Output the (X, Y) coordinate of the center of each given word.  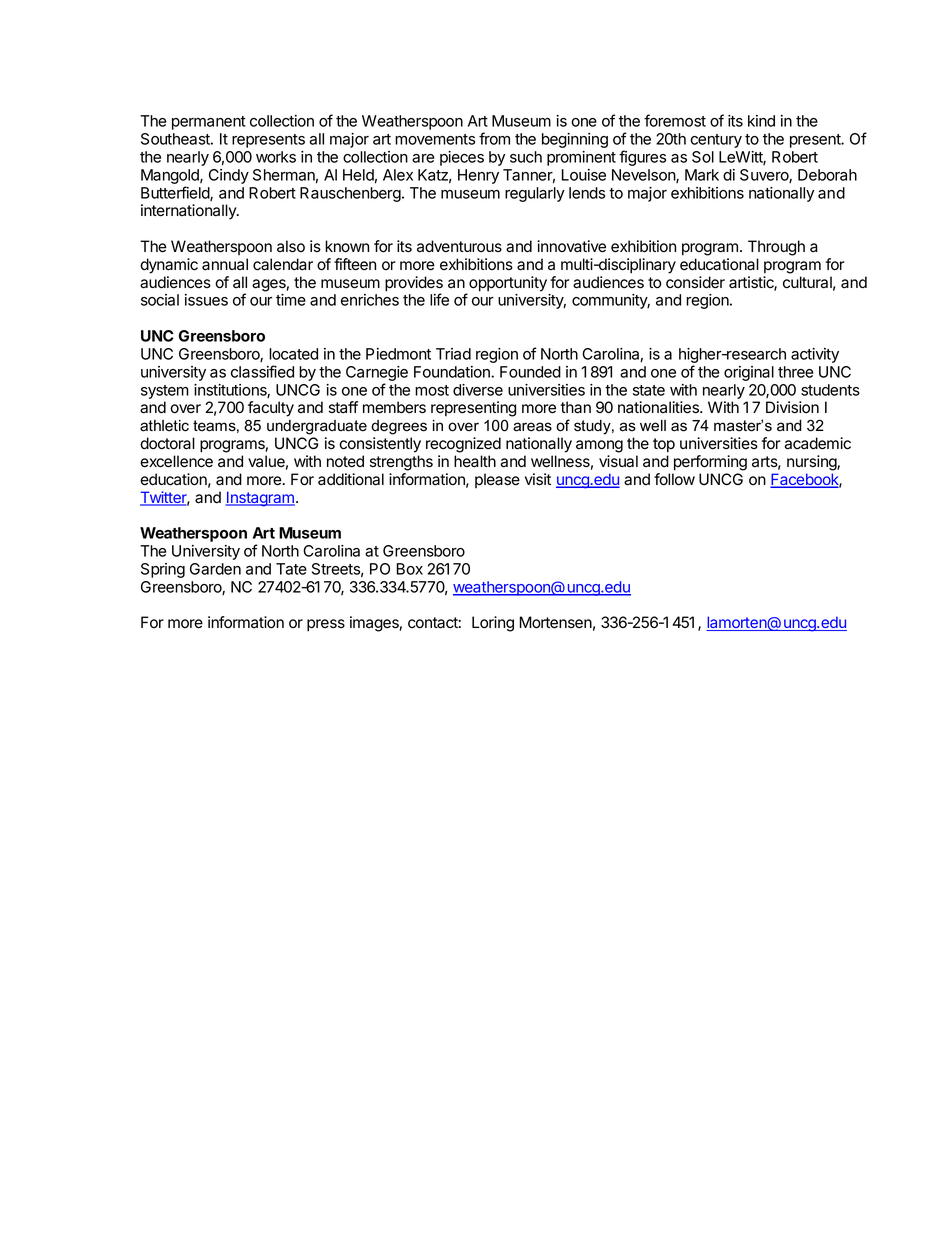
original (749, 373)
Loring (493, 624)
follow (674, 479)
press (326, 625)
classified (262, 371)
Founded (530, 372)
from (494, 138)
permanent (209, 123)
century (716, 141)
